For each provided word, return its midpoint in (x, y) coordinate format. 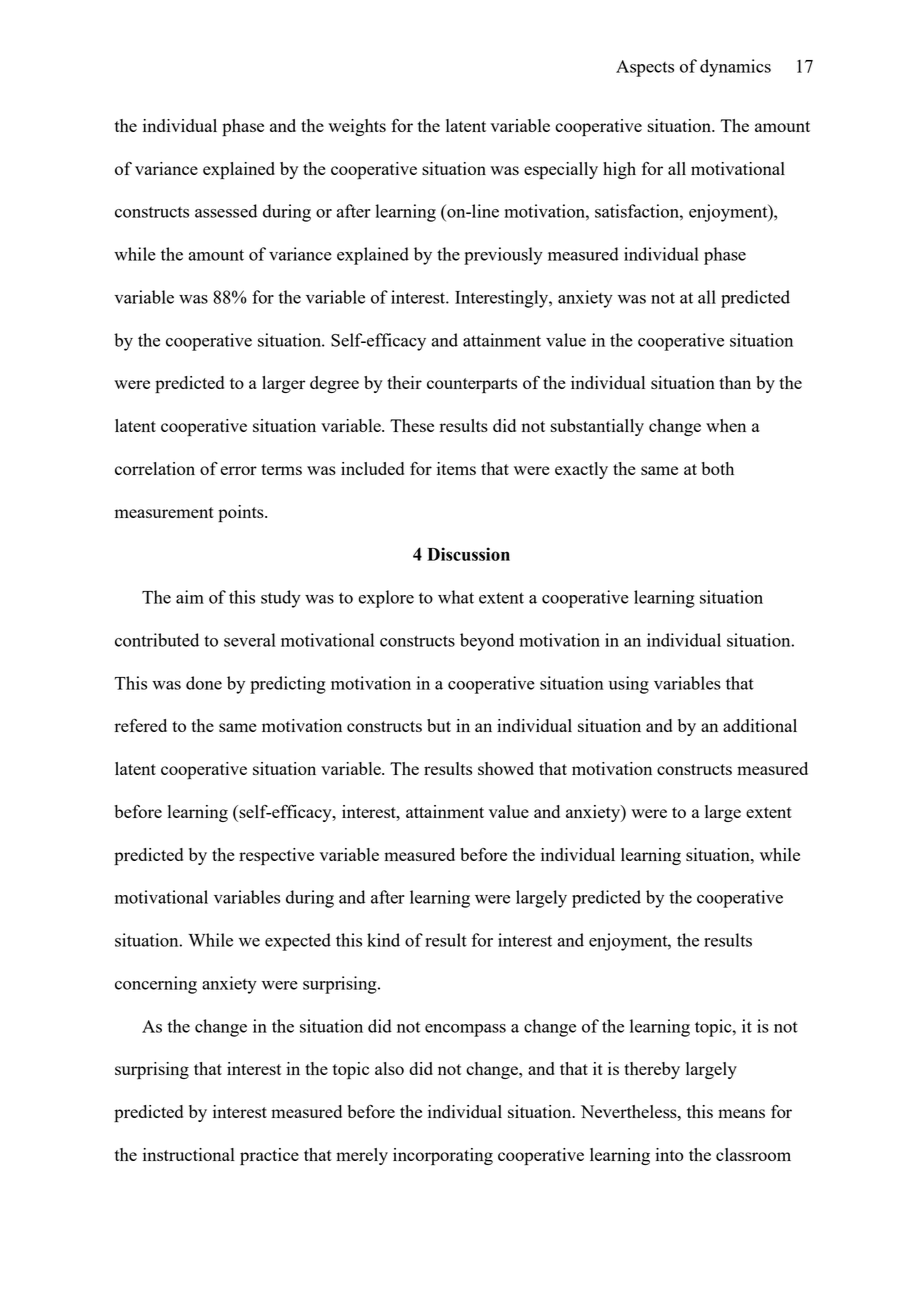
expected (298, 942)
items (456, 468)
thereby (652, 1070)
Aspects (645, 68)
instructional (189, 1154)
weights (357, 127)
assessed (226, 211)
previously (503, 256)
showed (506, 768)
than (735, 382)
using (629, 685)
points (242, 513)
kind (383, 940)
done (204, 683)
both (718, 468)
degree (334, 384)
